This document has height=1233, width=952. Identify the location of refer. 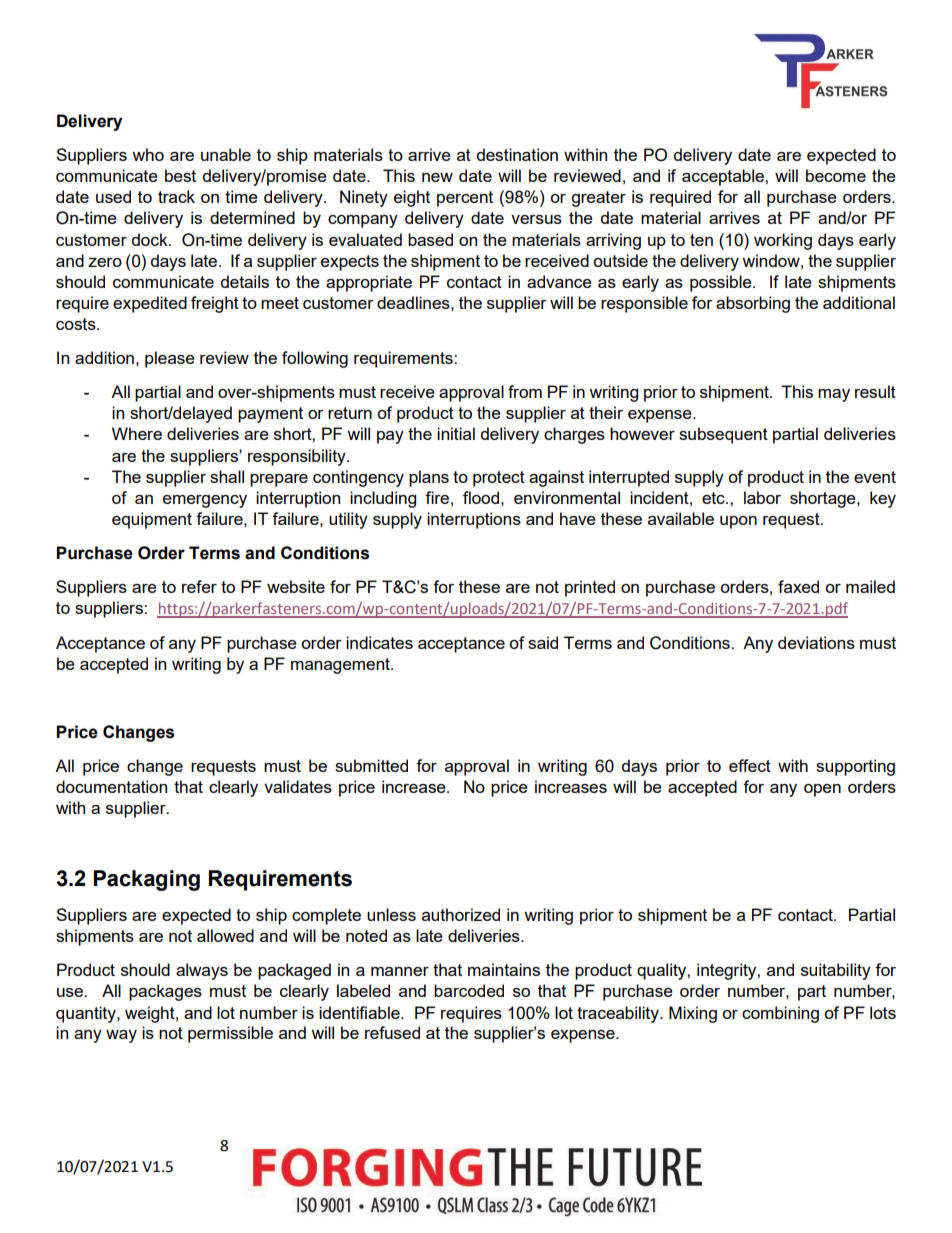
(199, 586).
